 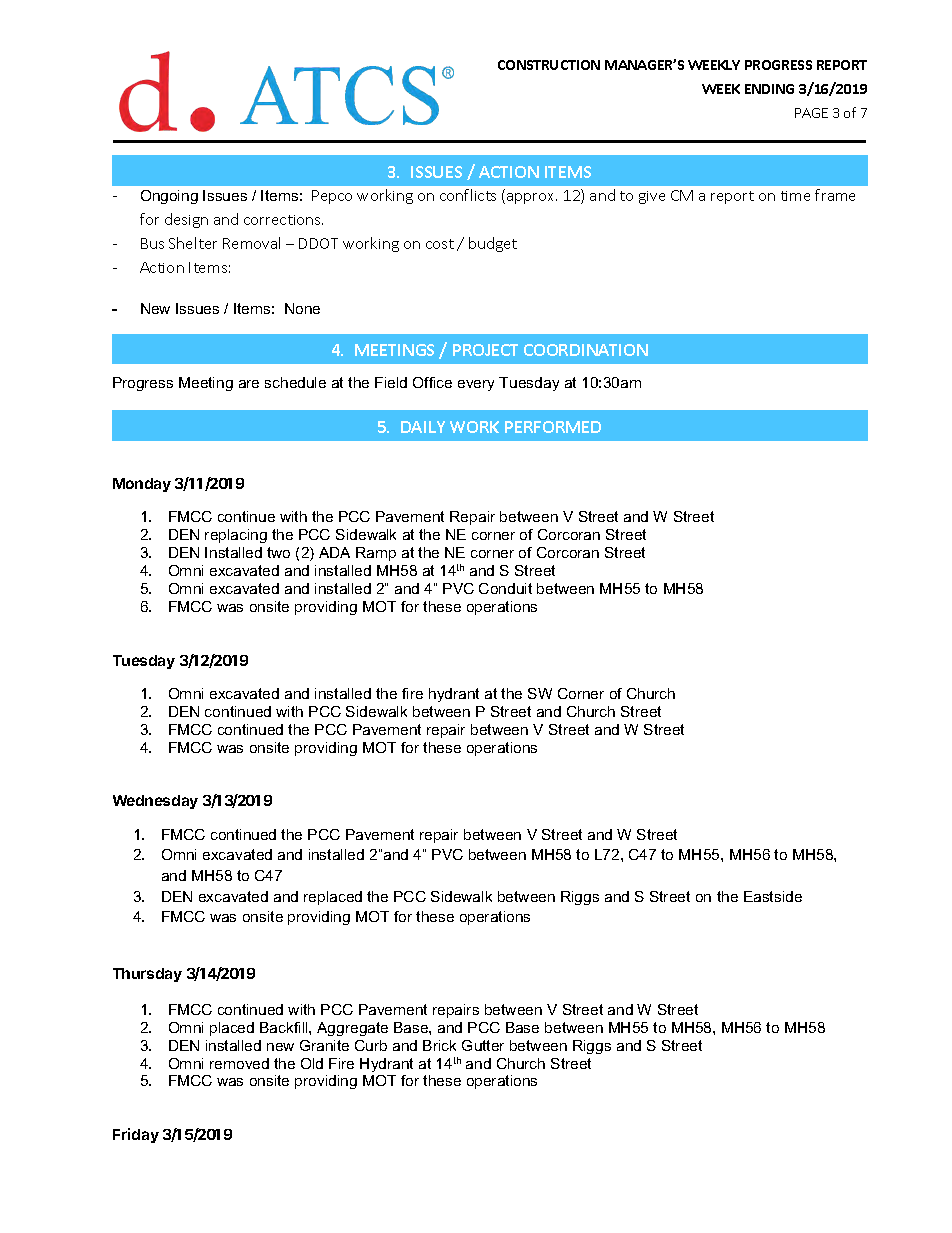 I want to click on ENDING, so click(x=769, y=89).
